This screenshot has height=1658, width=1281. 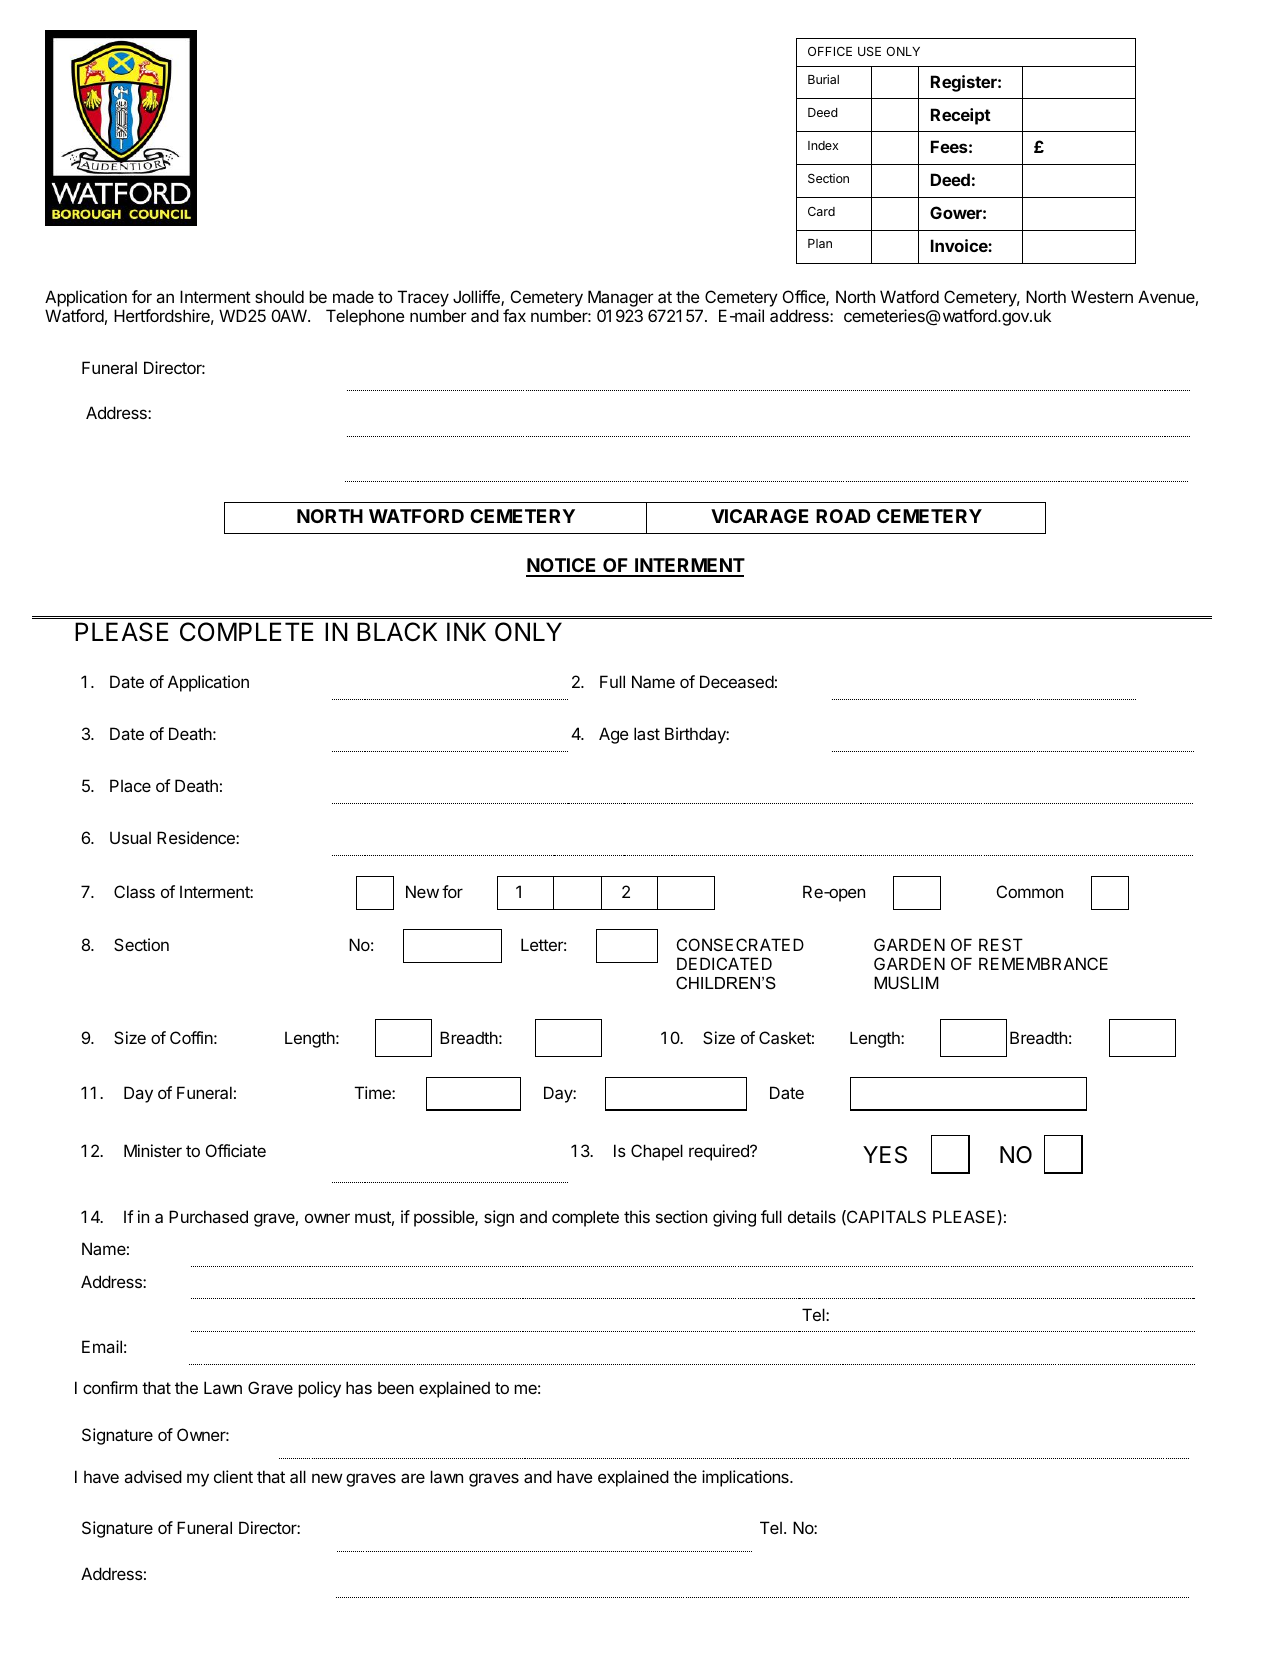 I want to click on should, so click(x=279, y=296).
